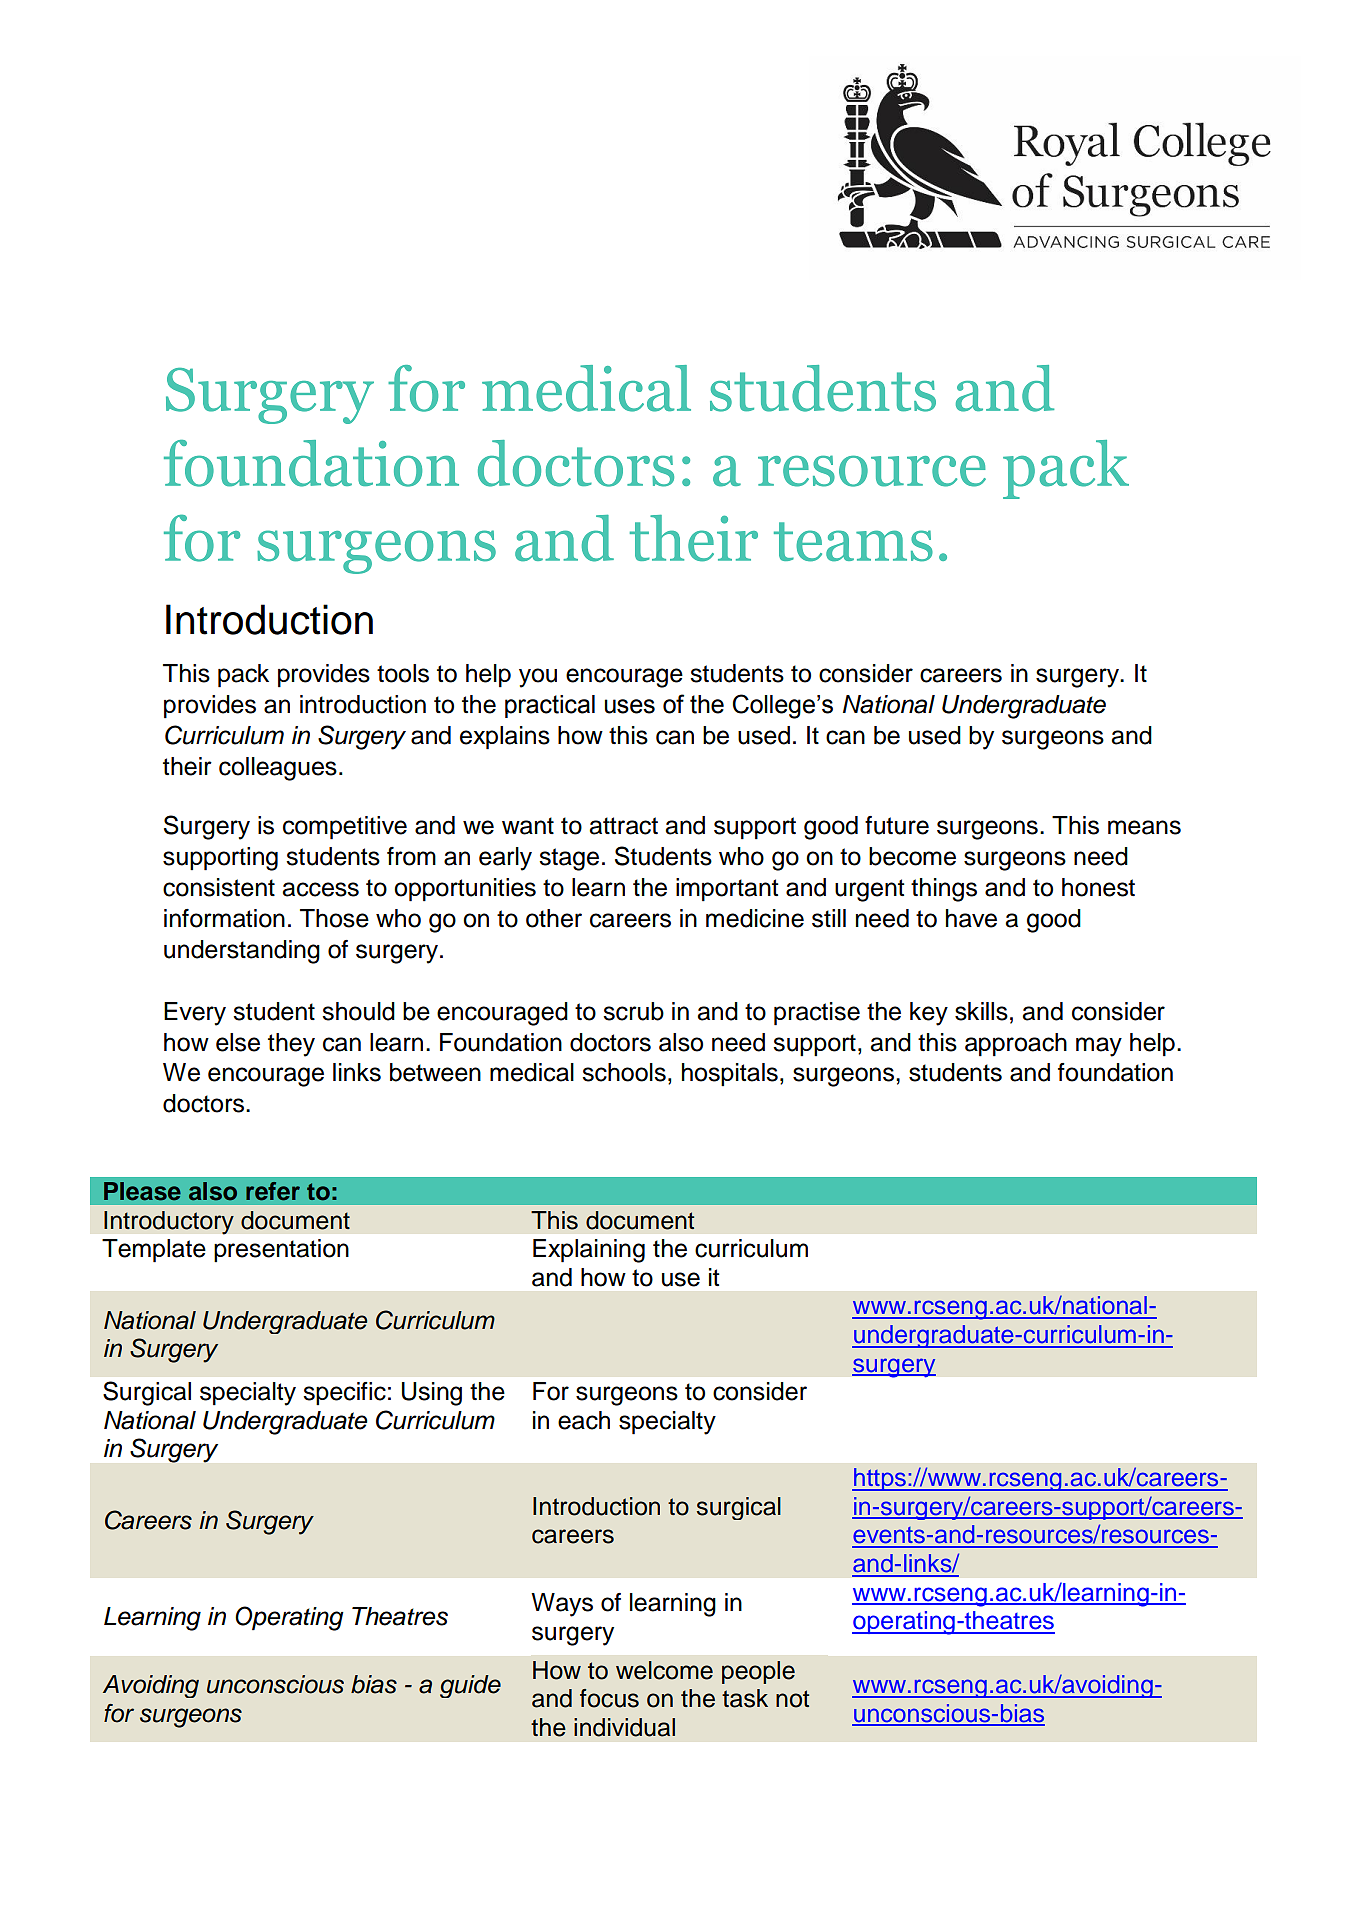 The height and width of the page is (1905, 1347). Describe the element at coordinates (470, 1686) in the page. I see `guide` at that location.
